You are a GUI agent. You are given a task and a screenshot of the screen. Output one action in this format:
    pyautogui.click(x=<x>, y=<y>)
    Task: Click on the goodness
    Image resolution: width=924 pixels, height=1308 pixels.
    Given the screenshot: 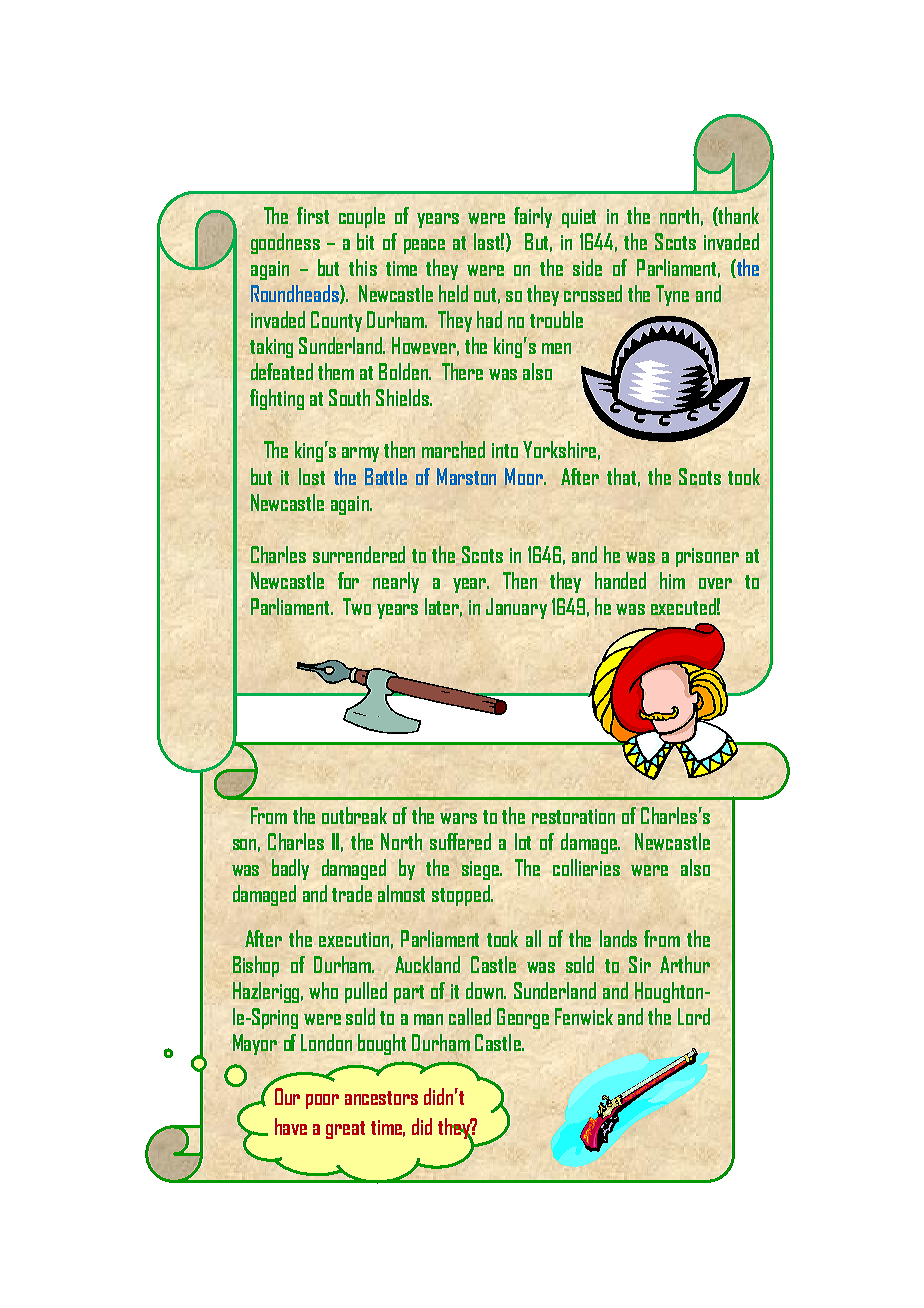 What is the action you would take?
    pyautogui.click(x=285, y=243)
